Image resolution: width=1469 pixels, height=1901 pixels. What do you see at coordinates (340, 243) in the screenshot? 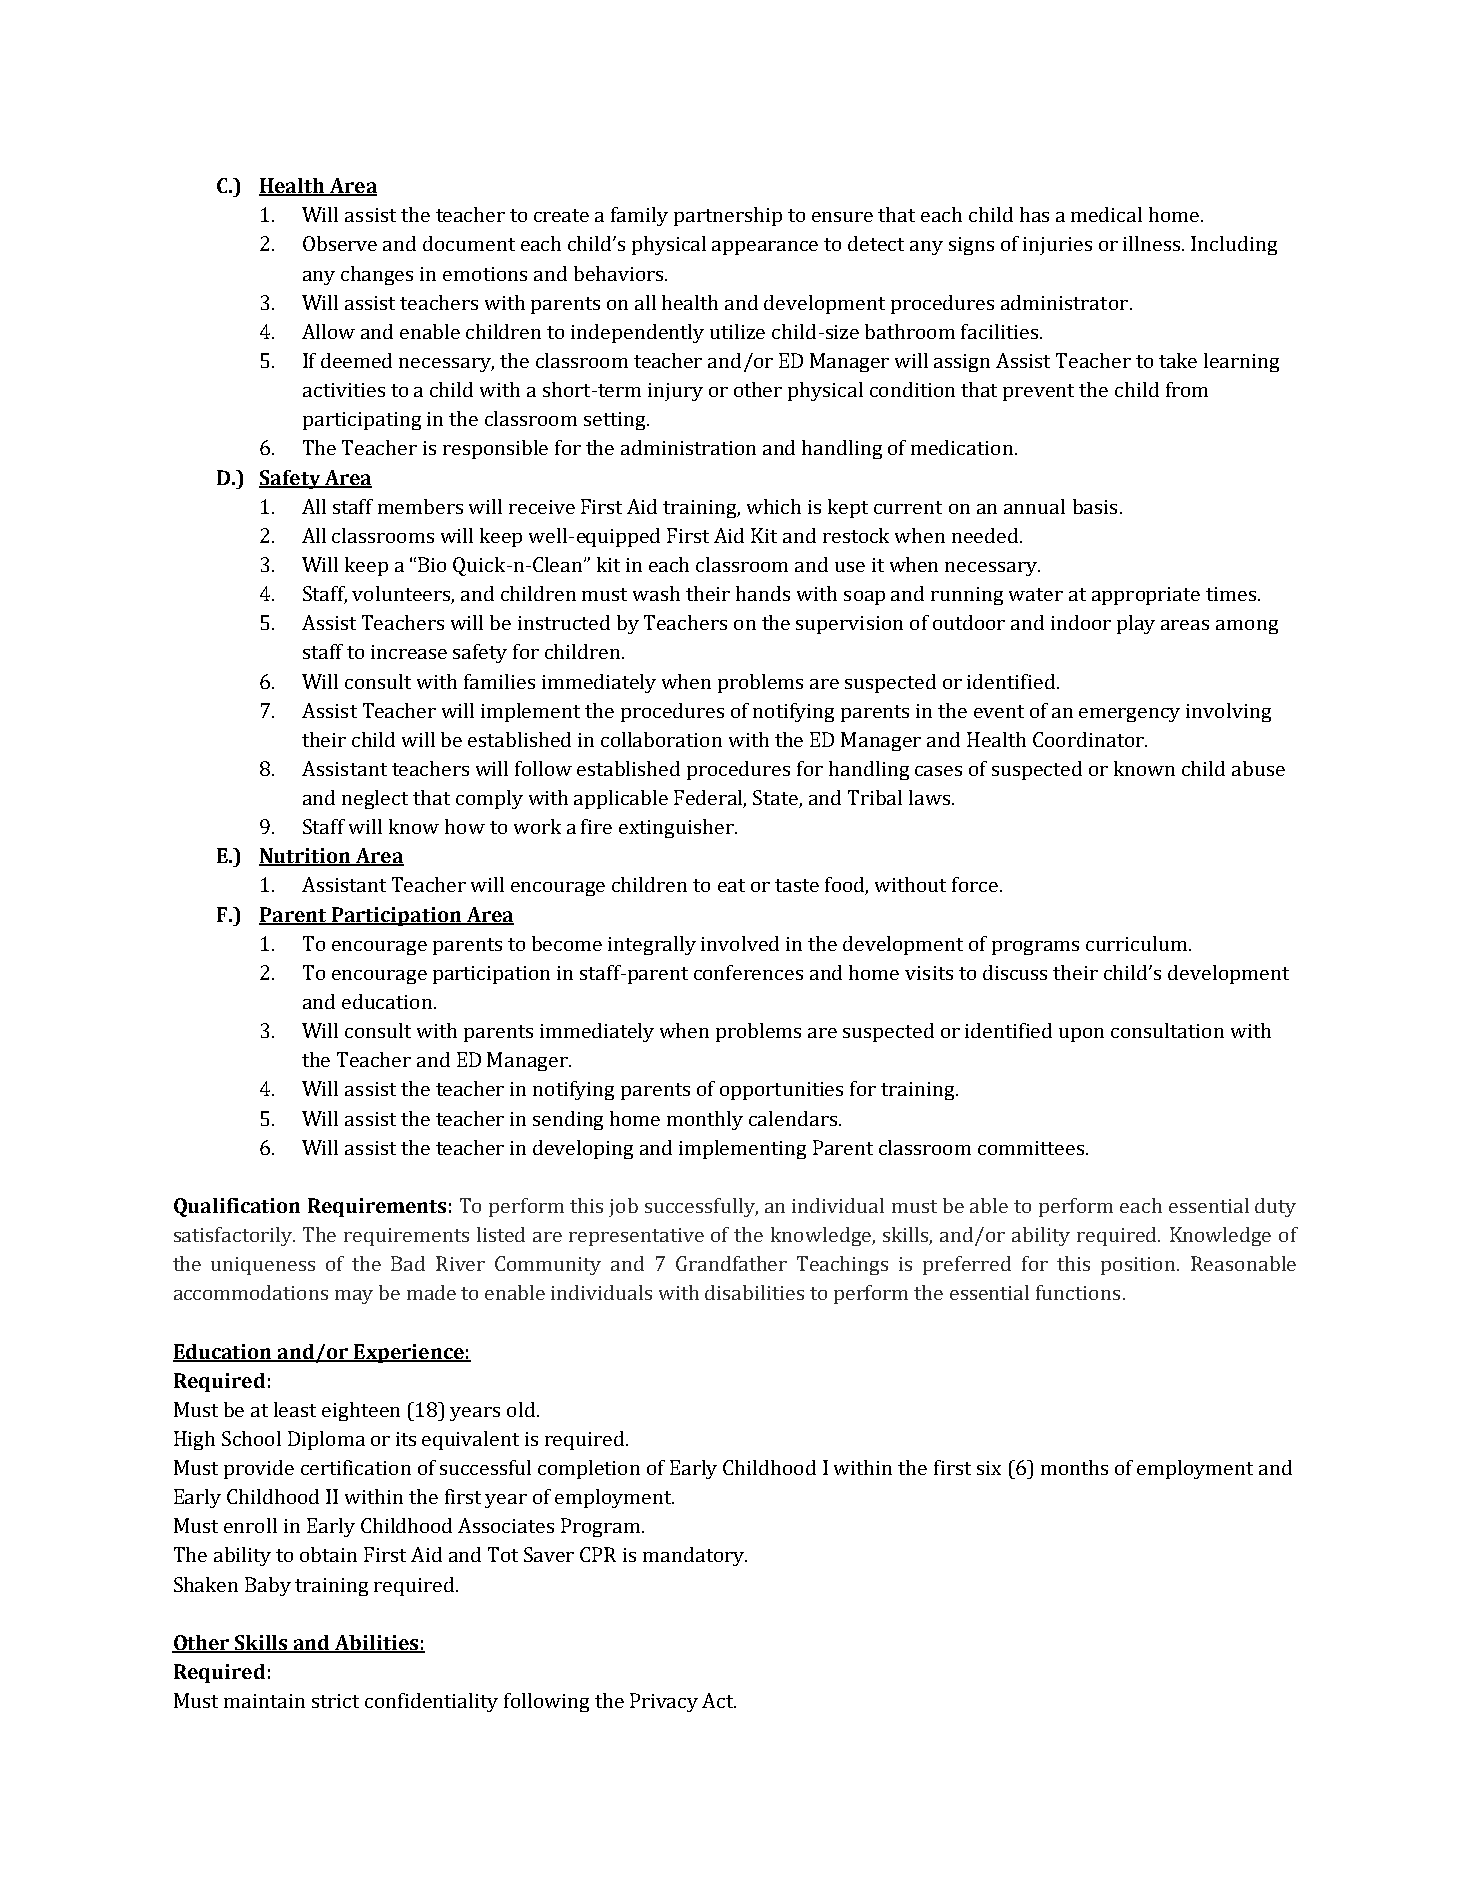
I see `Observe` at bounding box center [340, 243].
